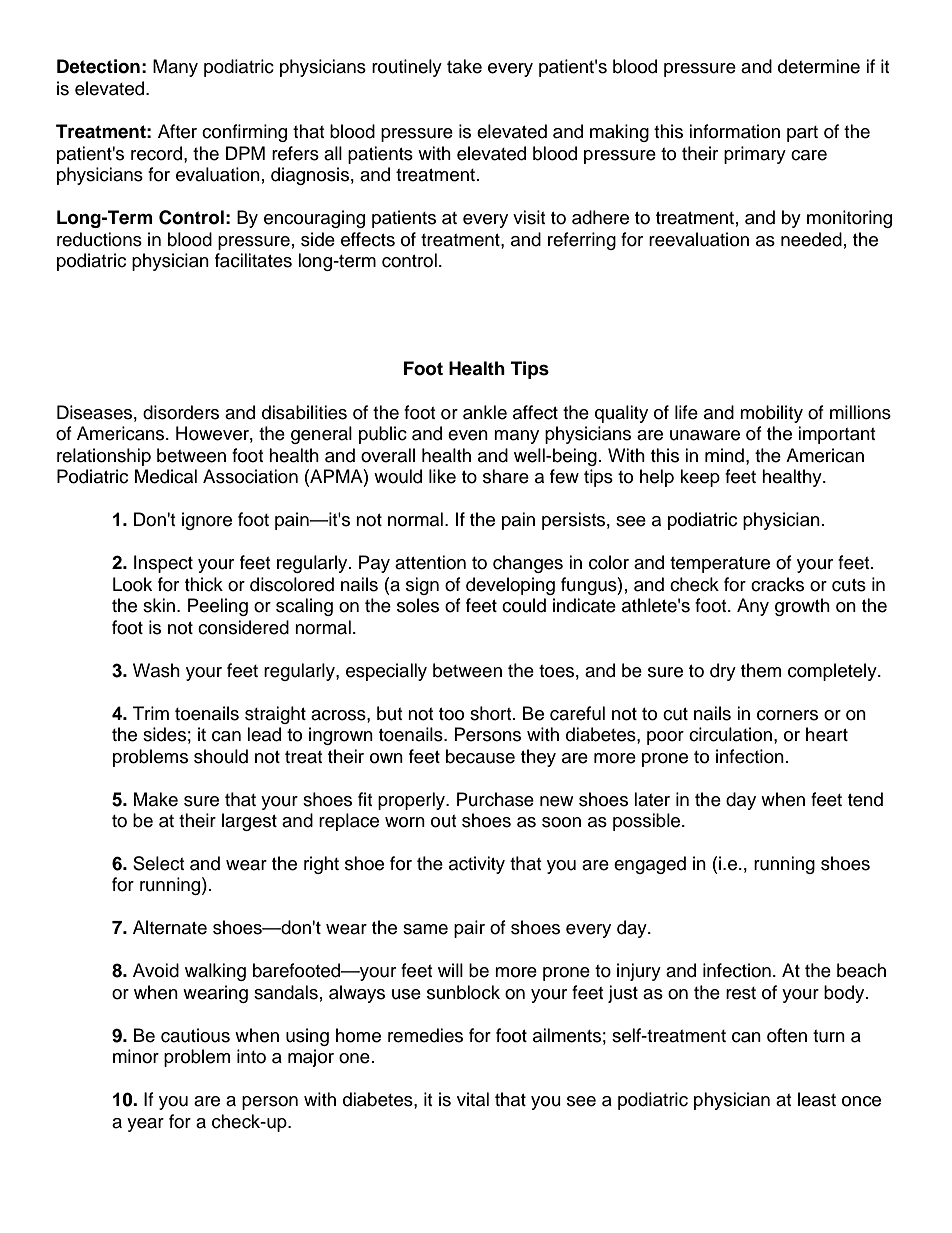 The height and width of the document is (1233, 952). What do you see at coordinates (477, 865) in the document?
I see `activity` at bounding box center [477, 865].
